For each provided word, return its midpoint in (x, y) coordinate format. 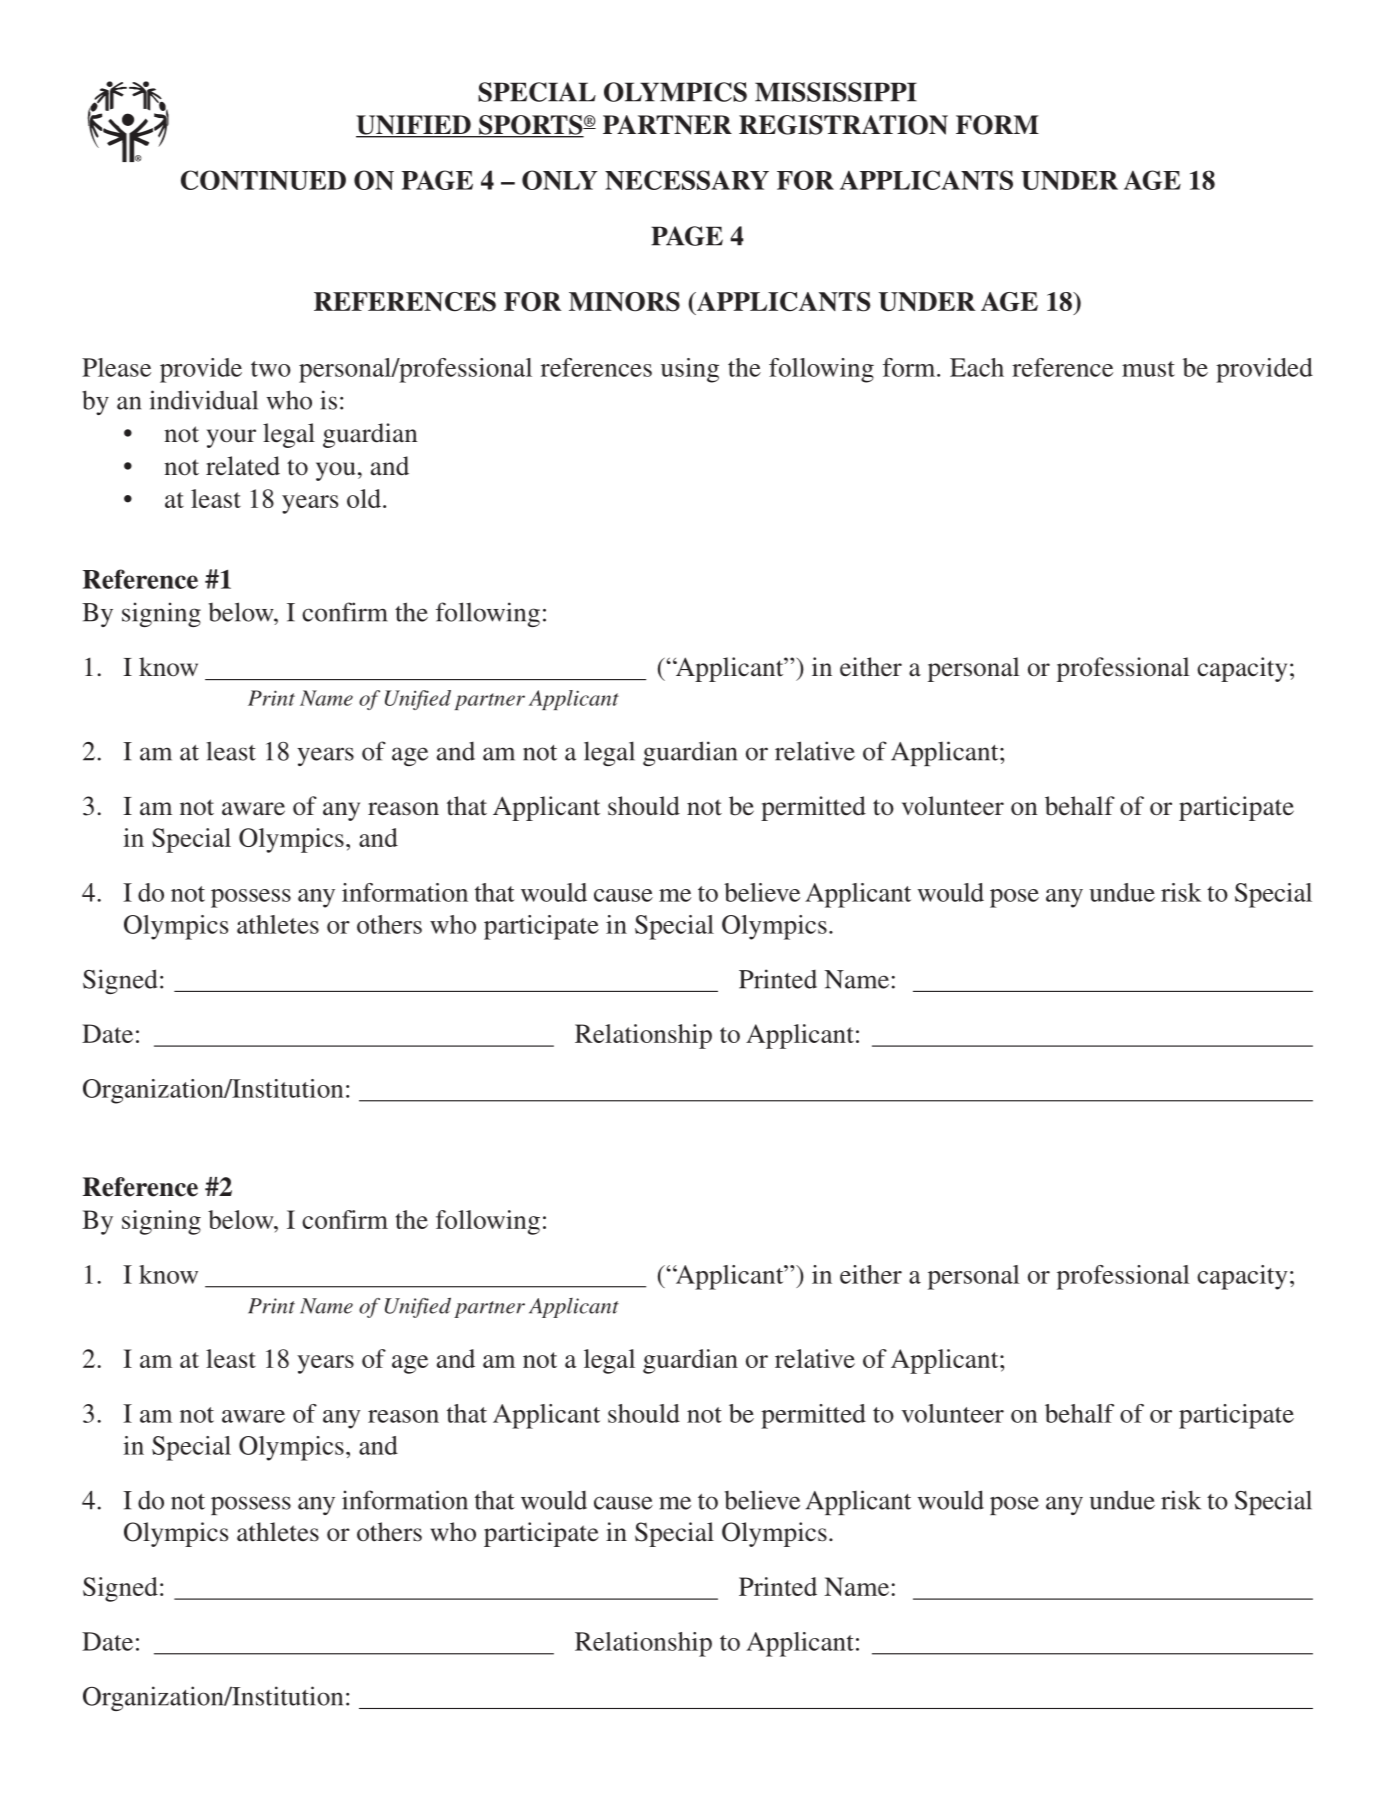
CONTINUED (263, 180)
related (243, 466)
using (690, 370)
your (231, 438)
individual (204, 400)
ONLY (560, 180)
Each (977, 367)
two (271, 369)
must (1148, 369)
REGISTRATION (843, 125)
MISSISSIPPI (836, 92)
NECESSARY (687, 180)
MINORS (624, 302)
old (364, 498)
